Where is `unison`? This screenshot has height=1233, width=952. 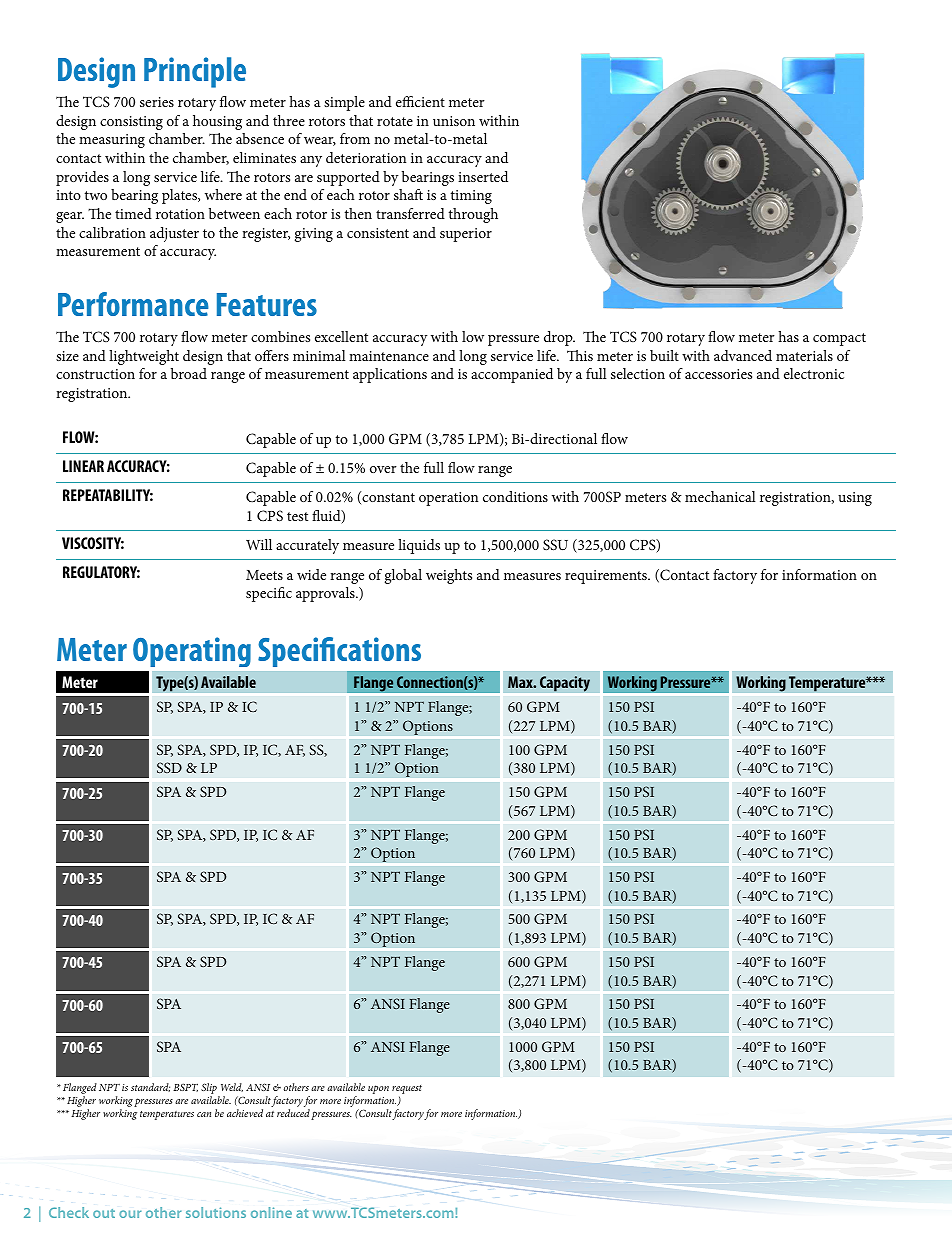
unison is located at coordinates (454, 121).
